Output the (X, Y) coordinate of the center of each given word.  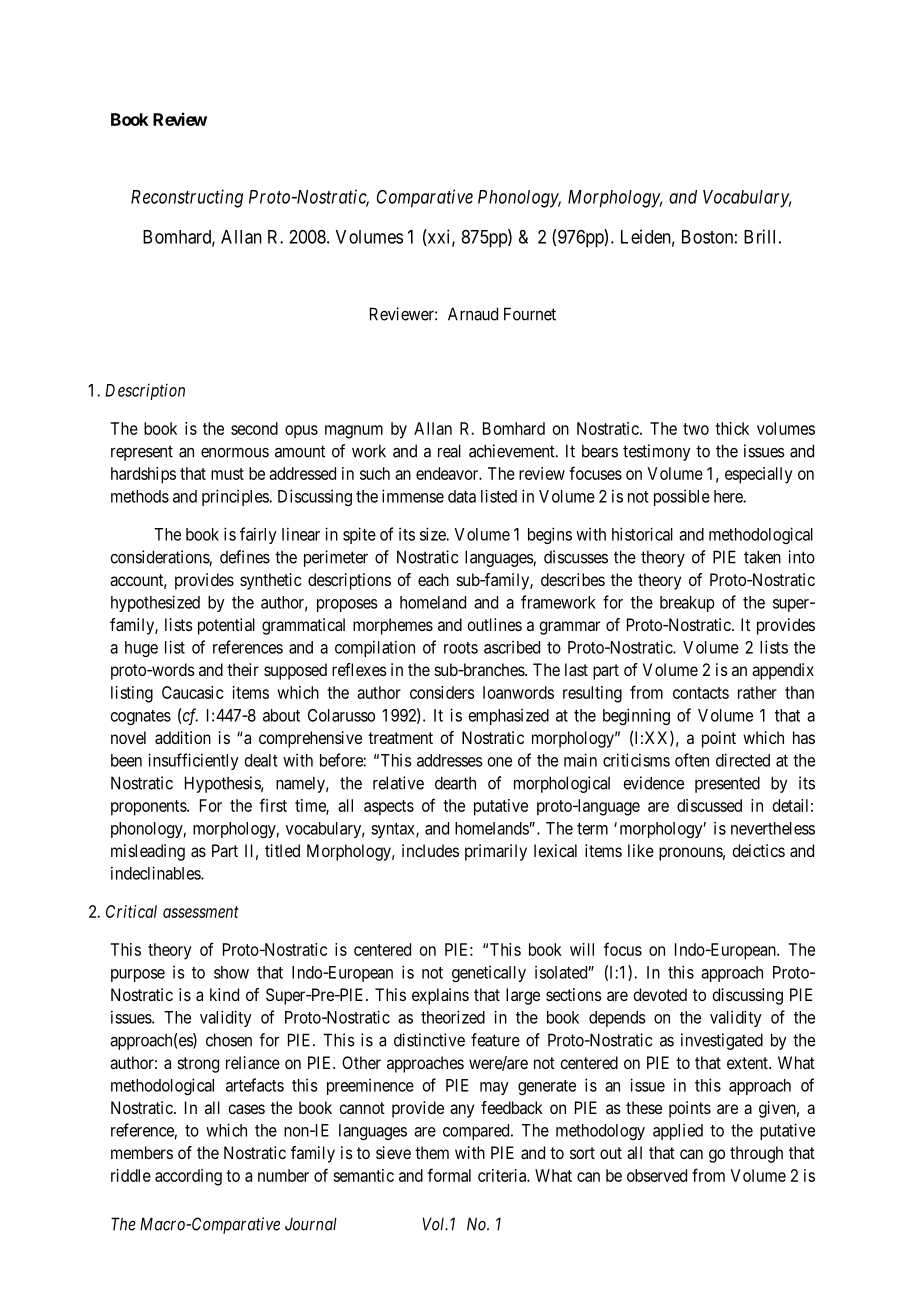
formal (449, 1175)
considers (442, 692)
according (188, 1177)
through (756, 1154)
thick (732, 428)
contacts (701, 693)
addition (183, 737)
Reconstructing (187, 198)
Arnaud (473, 314)
